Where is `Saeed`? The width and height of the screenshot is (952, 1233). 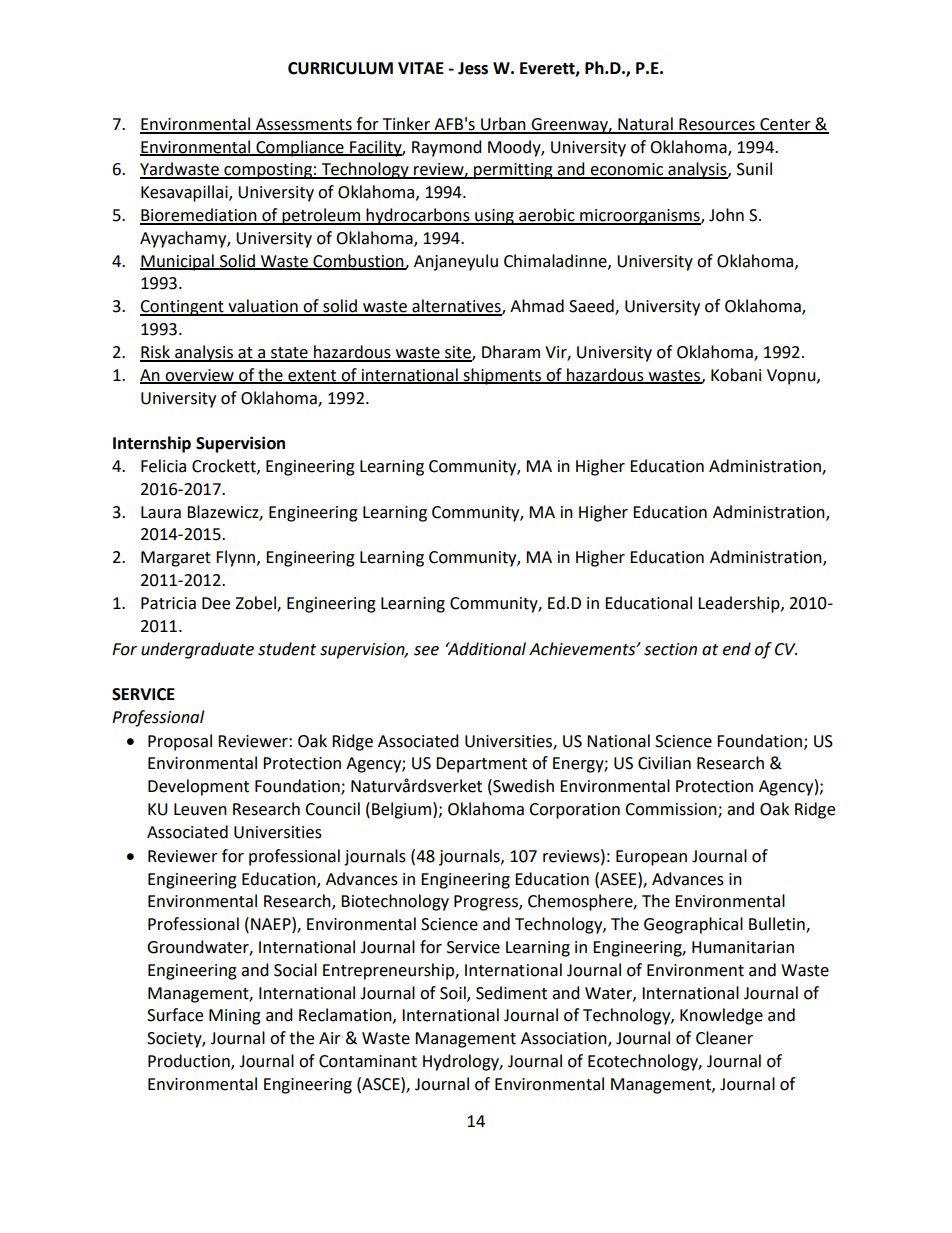 Saeed is located at coordinates (592, 307).
